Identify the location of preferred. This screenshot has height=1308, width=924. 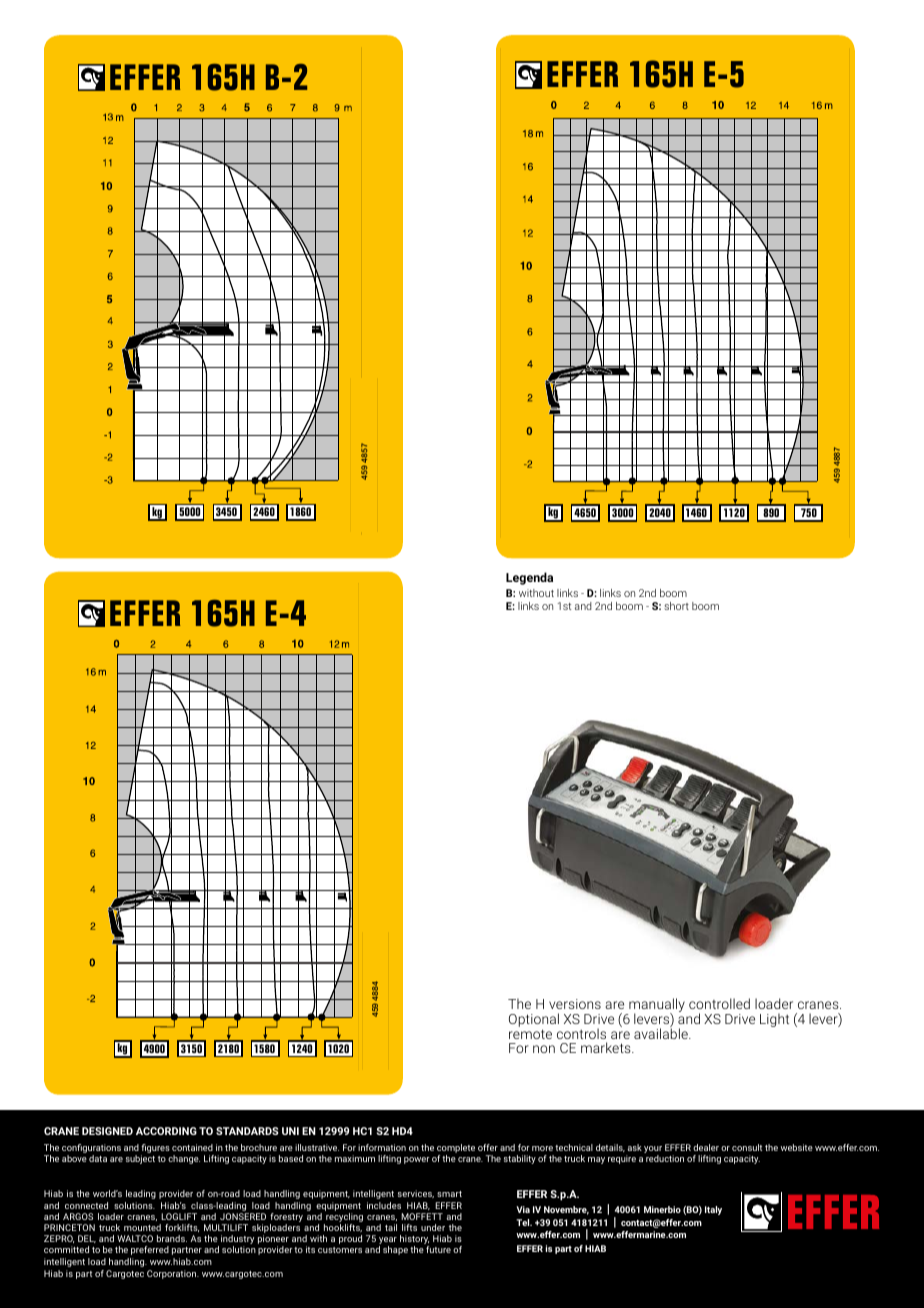
(150, 1250).
